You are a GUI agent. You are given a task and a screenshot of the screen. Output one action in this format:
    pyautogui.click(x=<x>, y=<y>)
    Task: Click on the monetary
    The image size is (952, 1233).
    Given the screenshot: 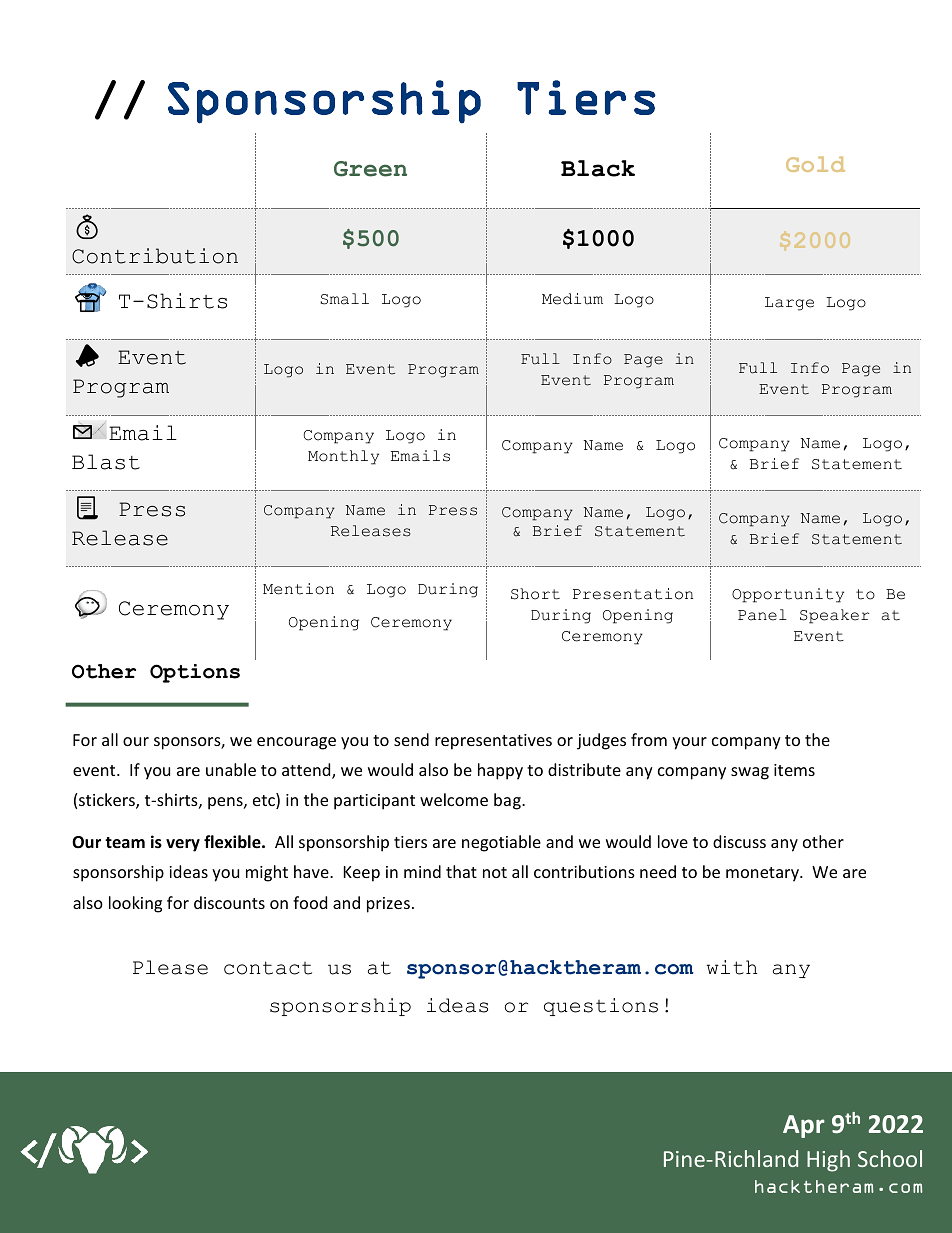 What is the action you would take?
    pyautogui.click(x=763, y=874)
